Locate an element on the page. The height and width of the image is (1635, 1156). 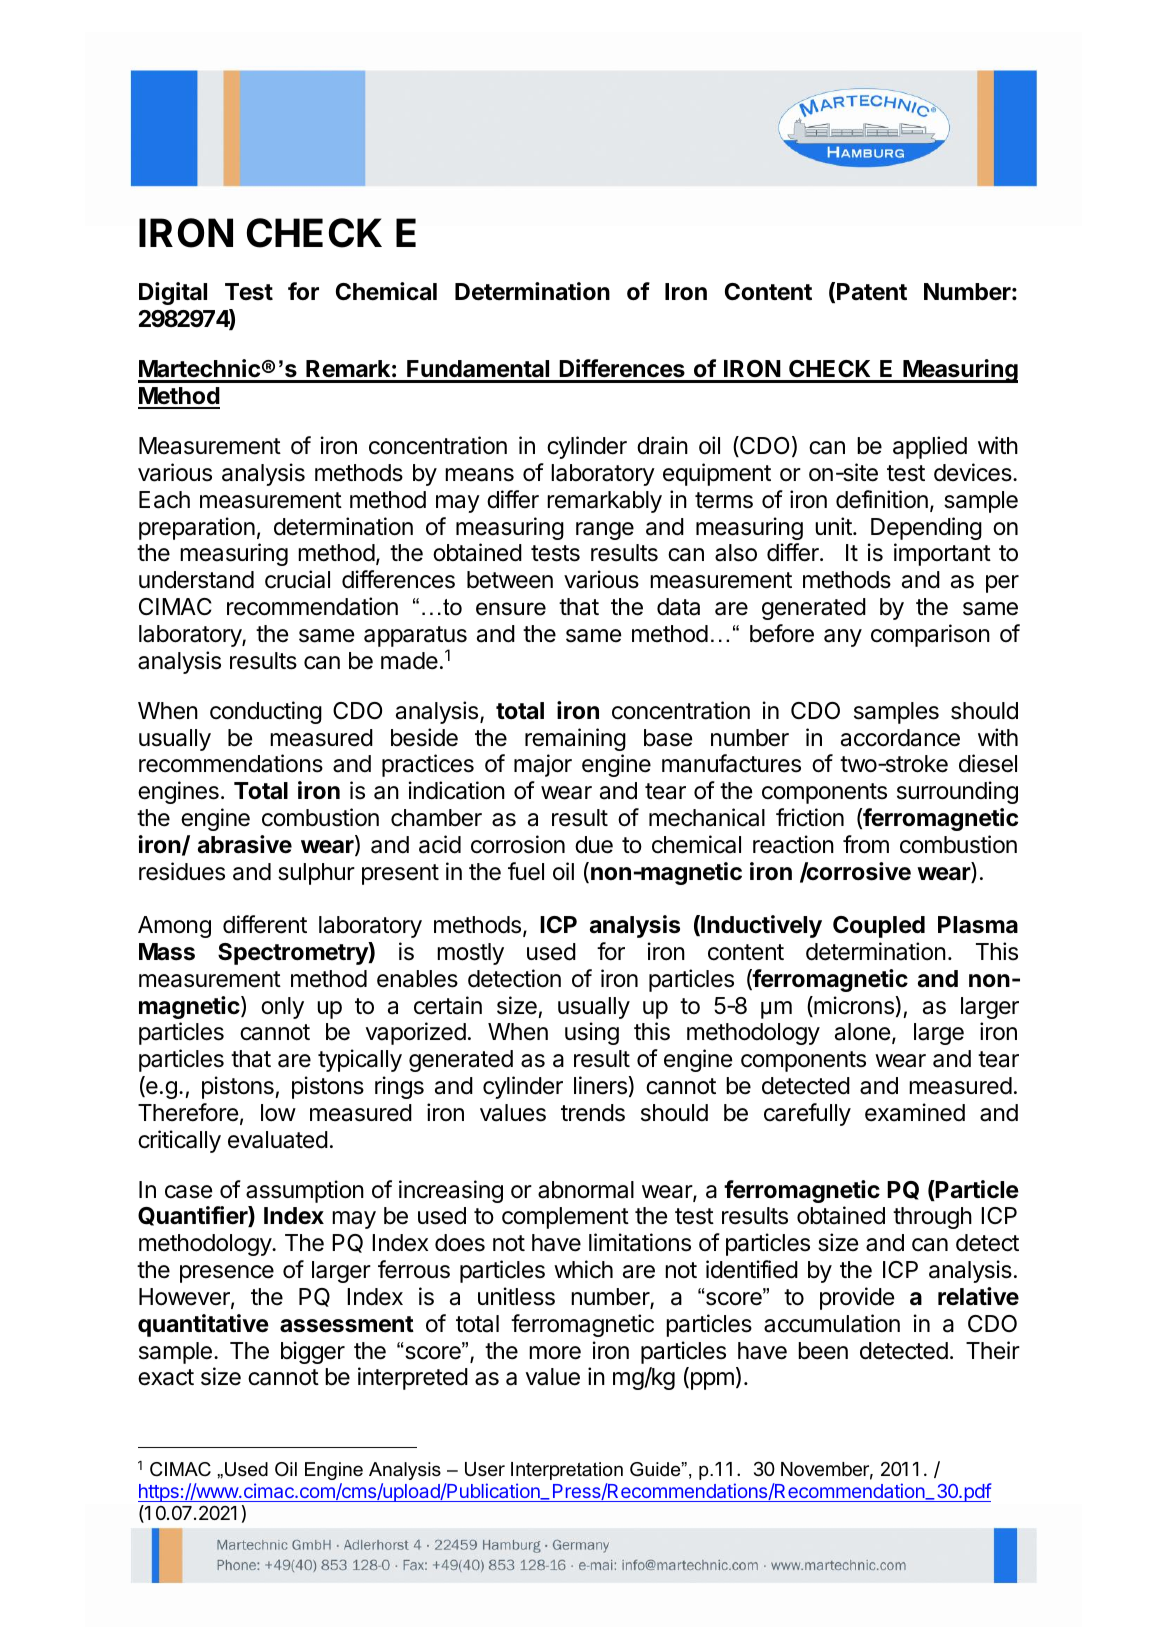
Patent is located at coordinates (872, 292).
